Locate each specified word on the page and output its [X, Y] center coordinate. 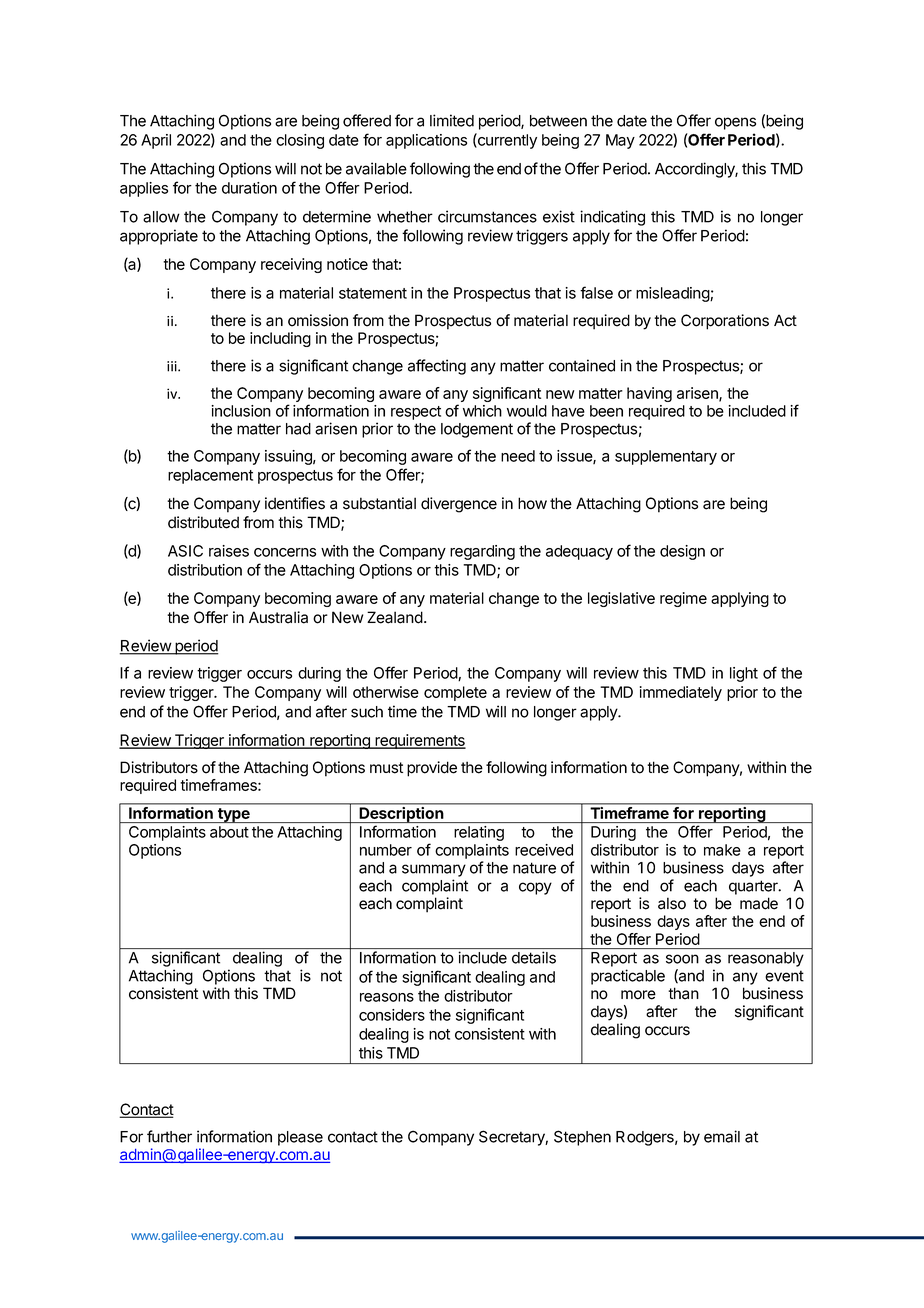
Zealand [395, 617]
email [722, 1136]
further [169, 1136]
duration [249, 188]
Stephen [582, 1138]
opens [735, 123]
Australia [278, 617]
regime [683, 599]
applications [426, 141]
